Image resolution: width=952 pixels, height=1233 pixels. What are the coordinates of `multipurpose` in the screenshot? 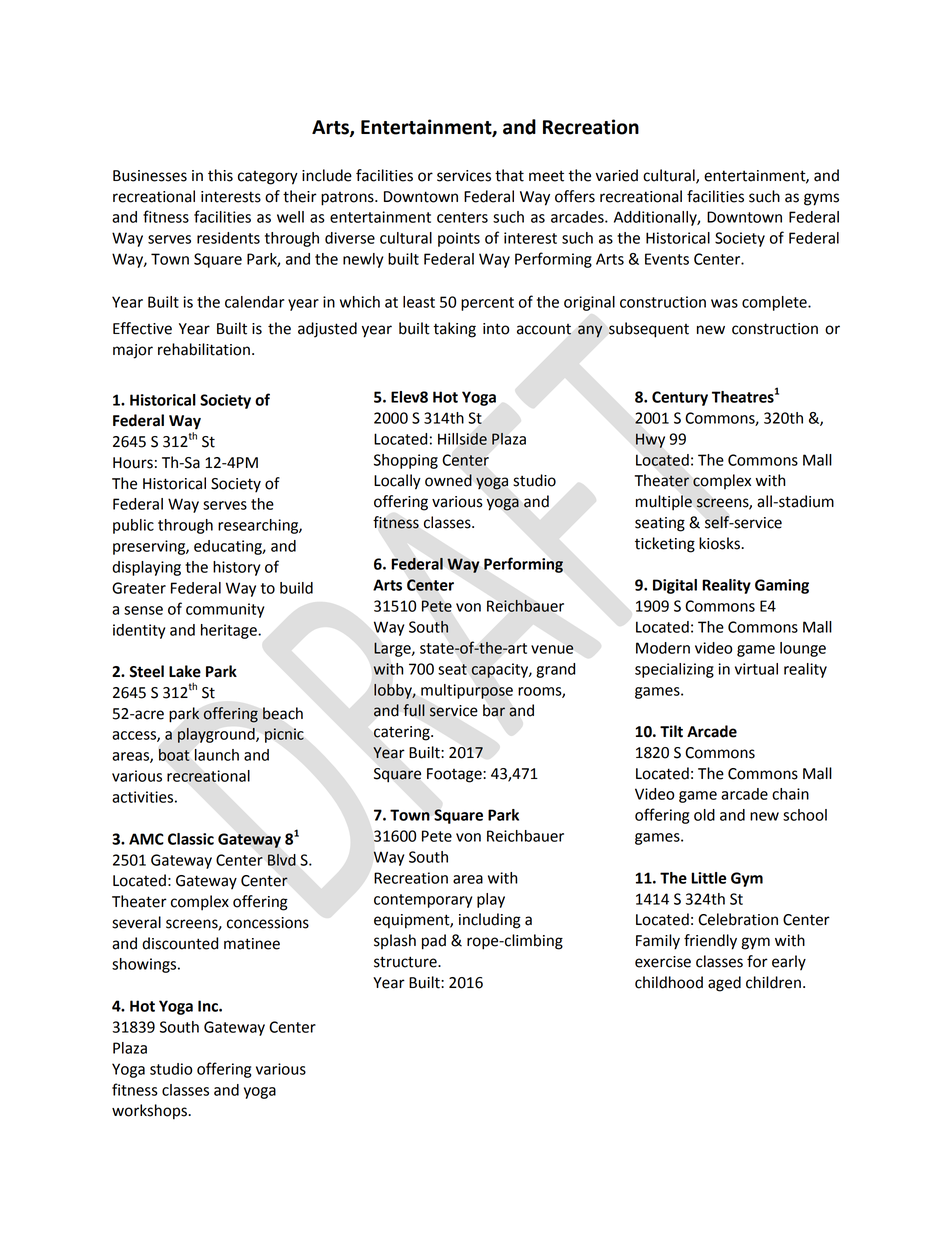 It's located at (467, 691).
